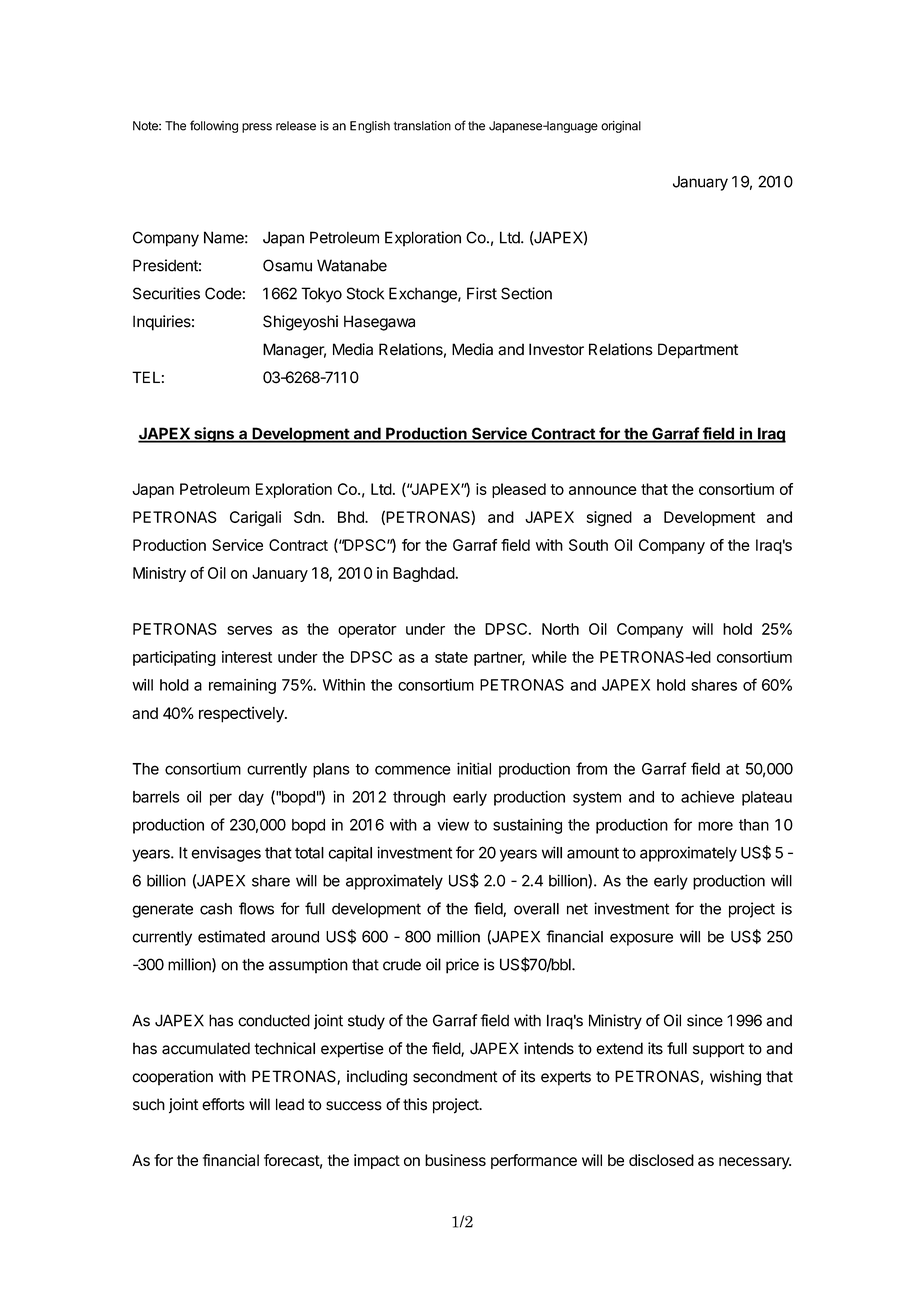  What do you see at coordinates (621, 127) in the screenshot?
I see `original` at bounding box center [621, 127].
